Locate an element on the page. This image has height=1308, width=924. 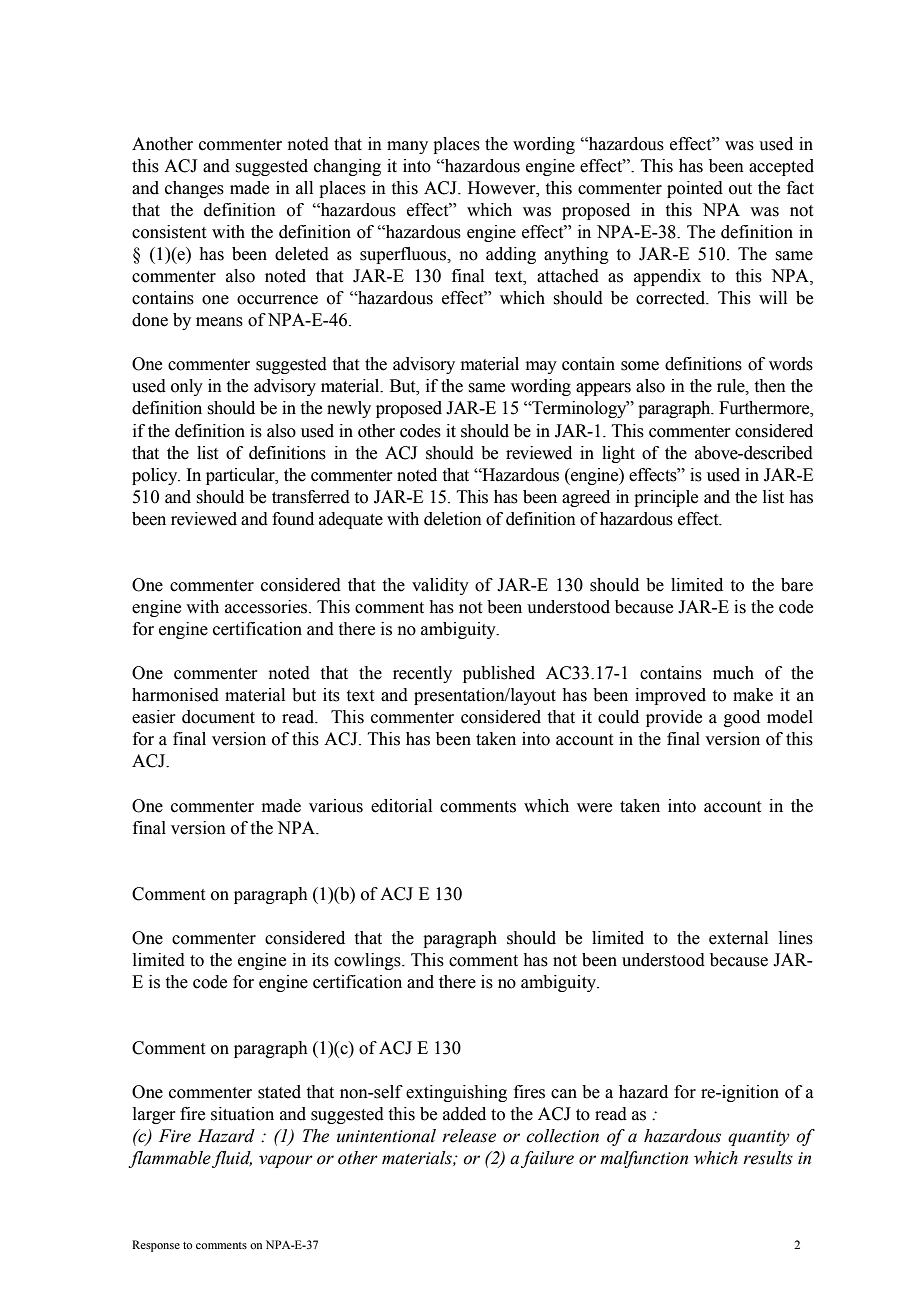
document is located at coordinates (218, 717).
